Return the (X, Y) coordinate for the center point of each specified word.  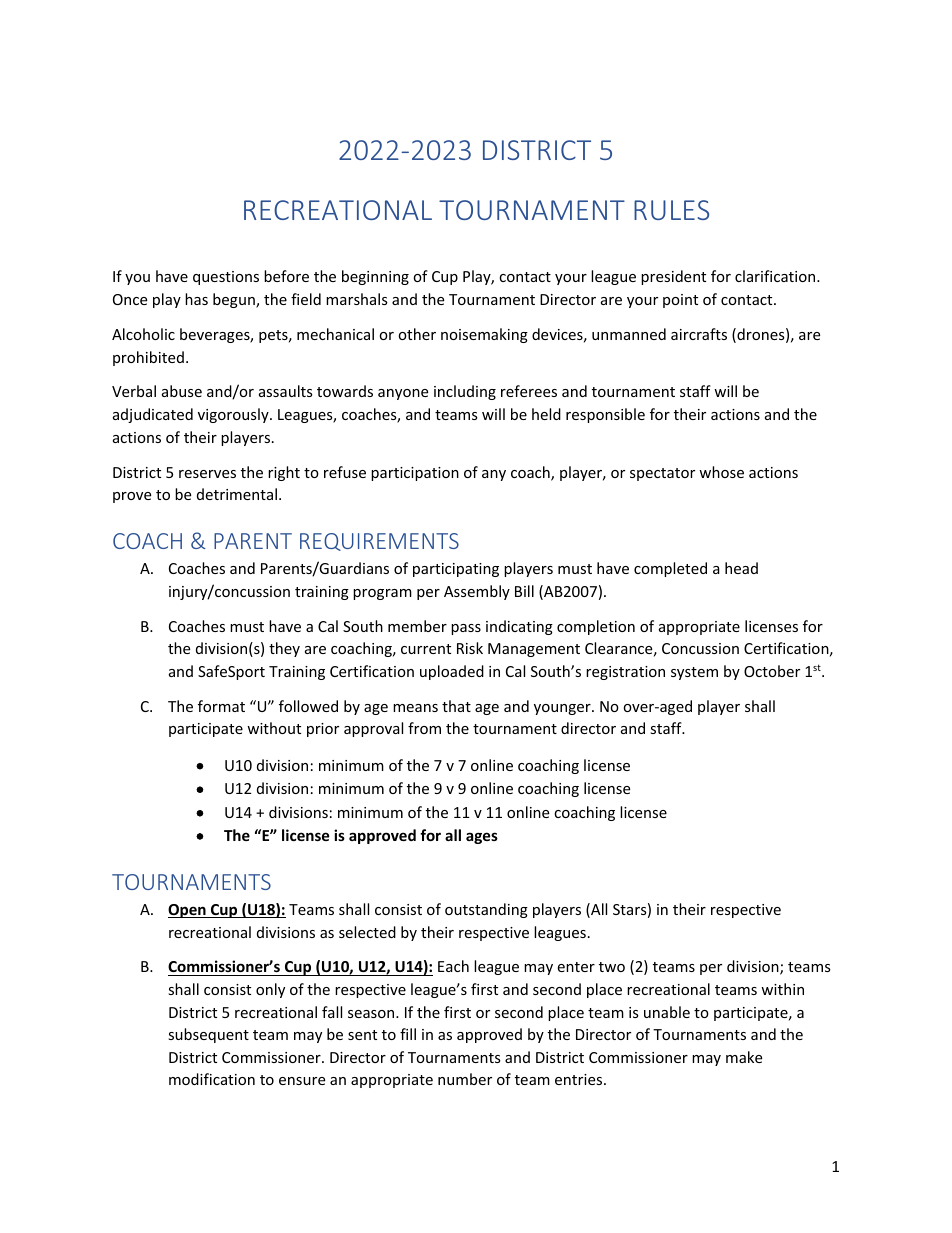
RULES (671, 210)
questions (226, 278)
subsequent (208, 1035)
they (284, 649)
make (744, 1057)
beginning (375, 277)
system (694, 673)
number (465, 1079)
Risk (470, 648)
